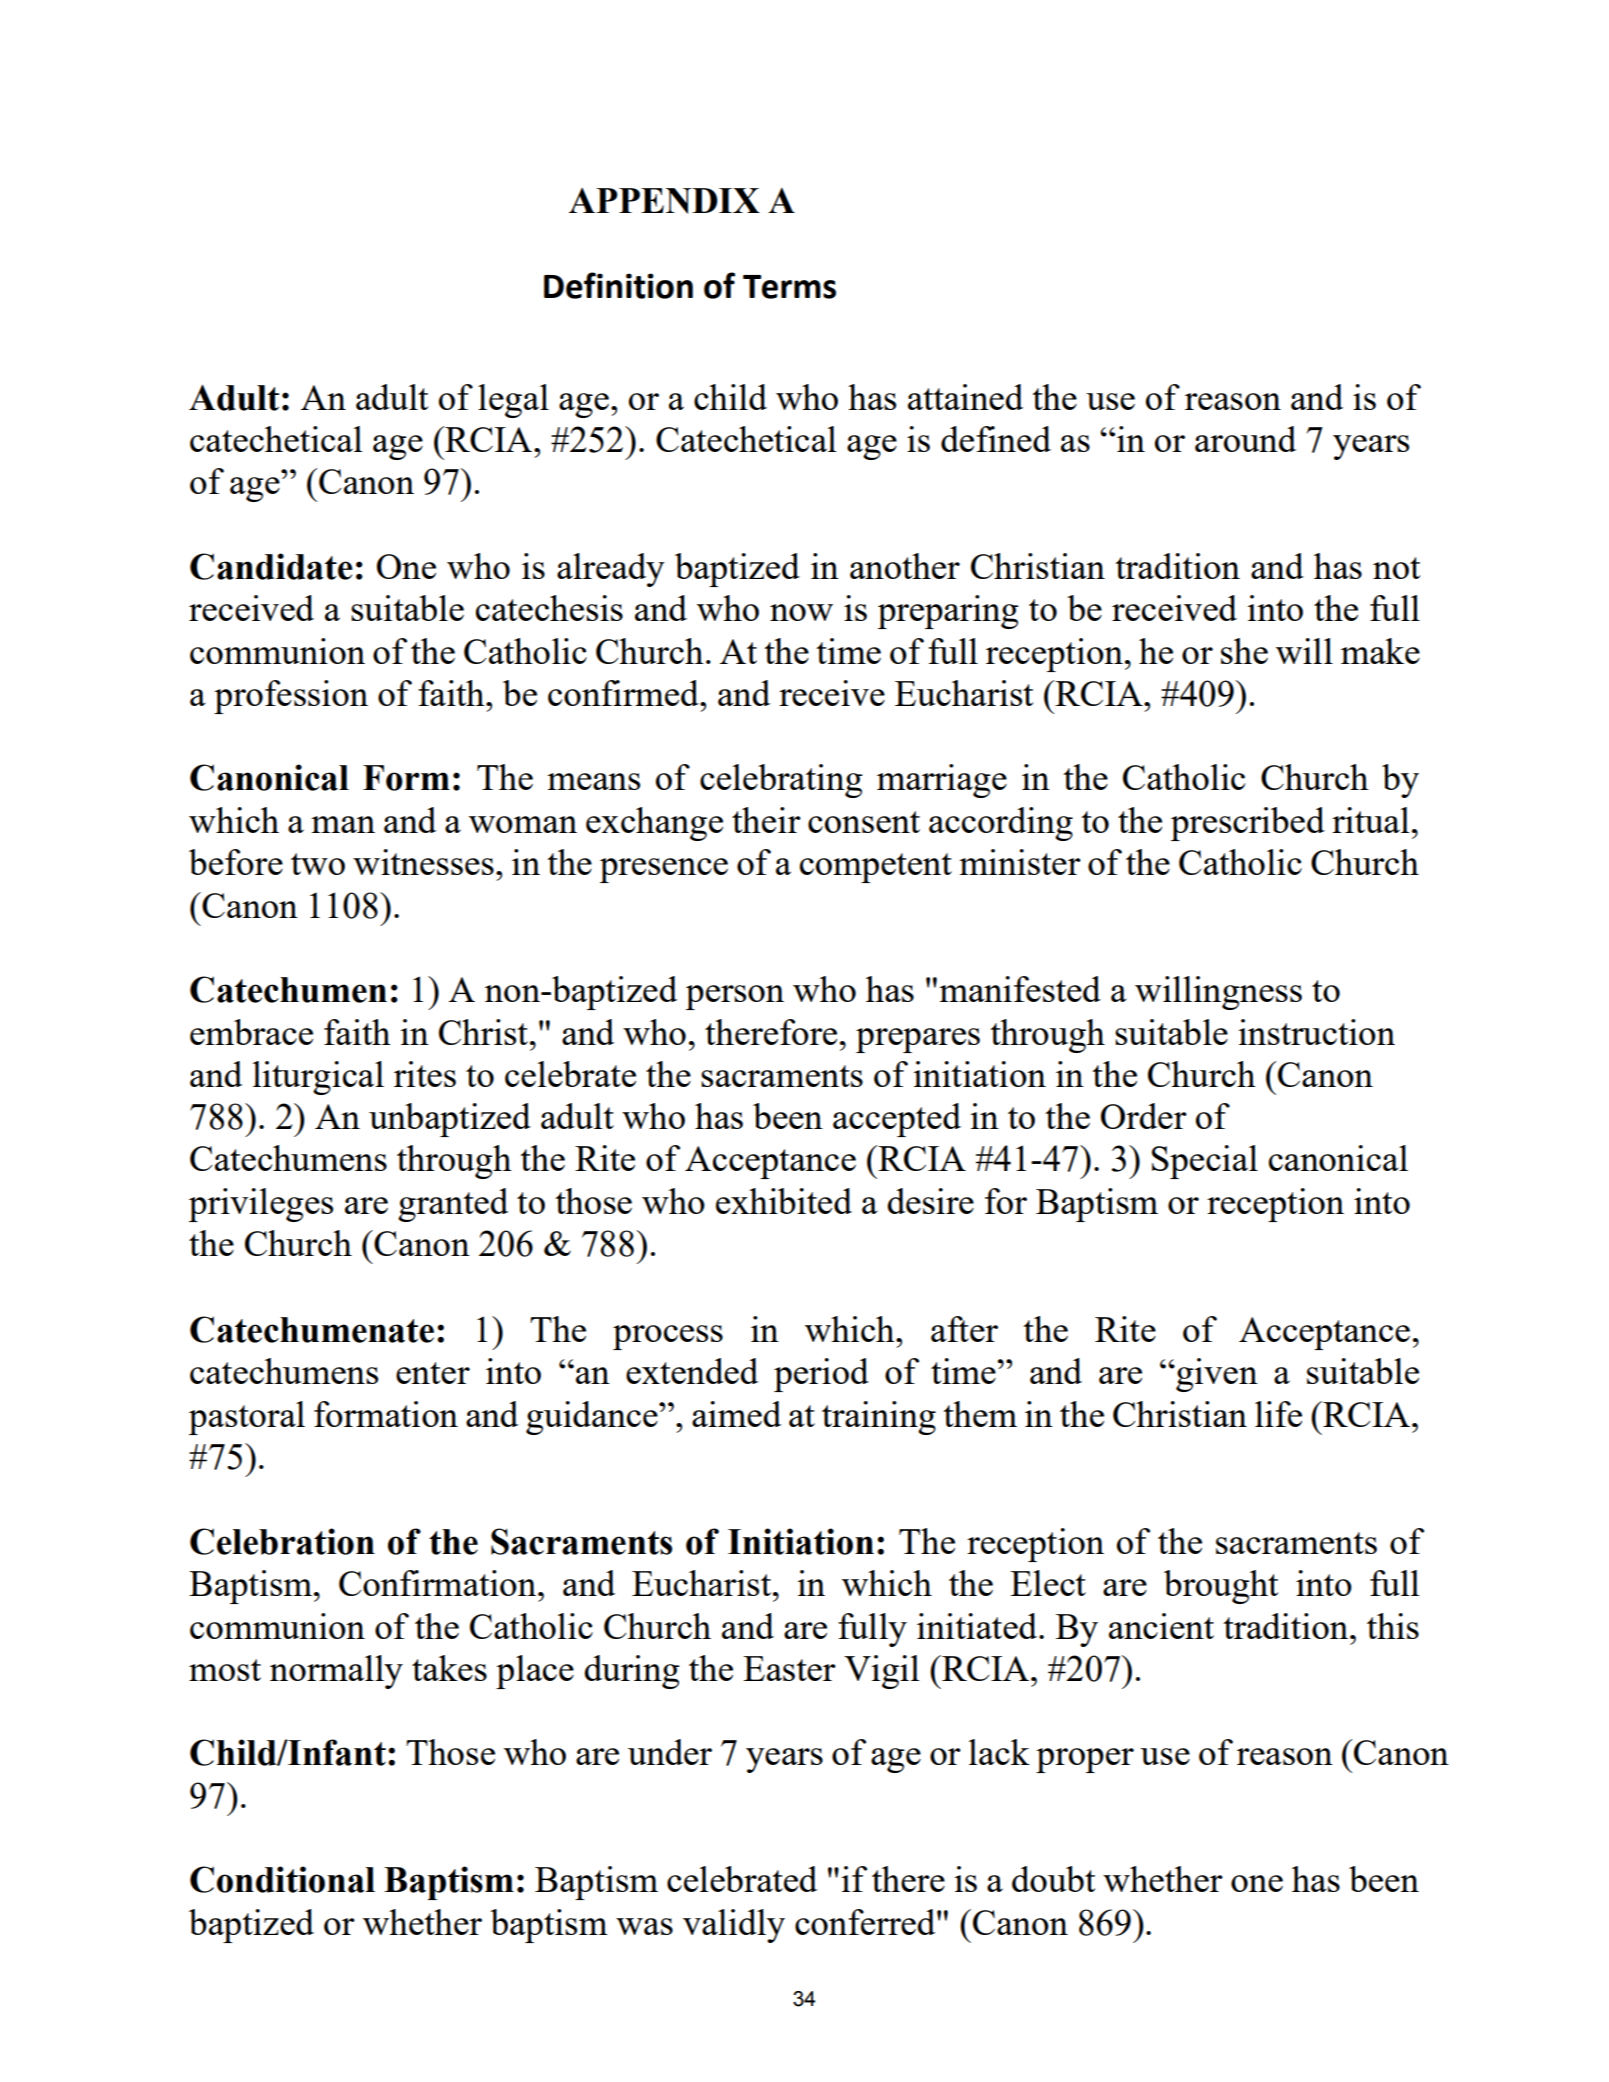 The width and height of the screenshot is (1609, 2082). What do you see at coordinates (789, 287) in the screenshot?
I see `Terms` at bounding box center [789, 287].
